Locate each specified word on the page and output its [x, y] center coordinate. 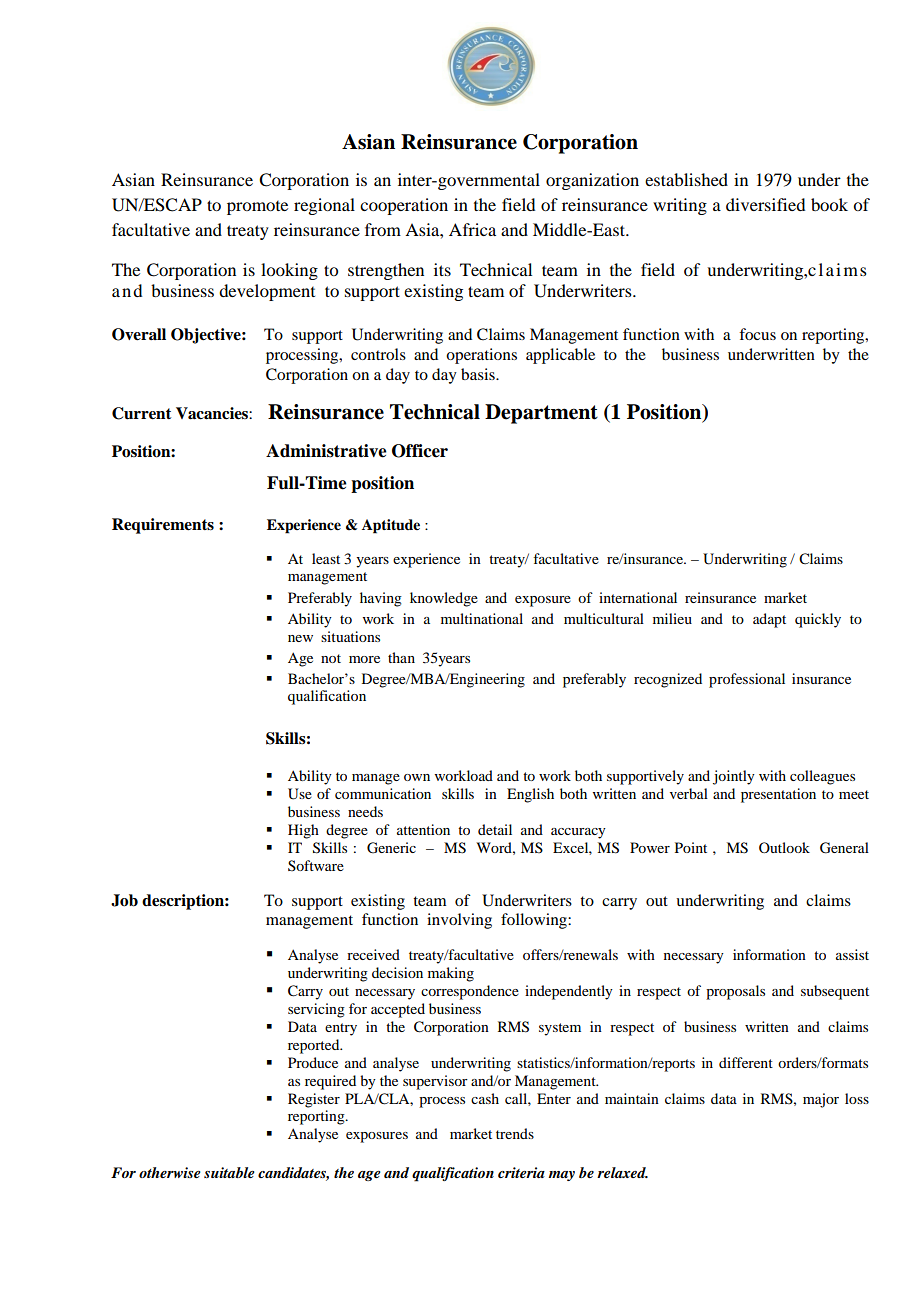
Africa [472, 229]
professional [747, 680]
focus [757, 334]
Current [141, 413]
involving [459, 921]
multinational [482, 618]
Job [124, 900]
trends [515, 1133]
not [331, 658]
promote [257, 208]
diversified [765, 204]
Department [541, 414]
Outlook [784, 847]
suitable [229, 1172]
